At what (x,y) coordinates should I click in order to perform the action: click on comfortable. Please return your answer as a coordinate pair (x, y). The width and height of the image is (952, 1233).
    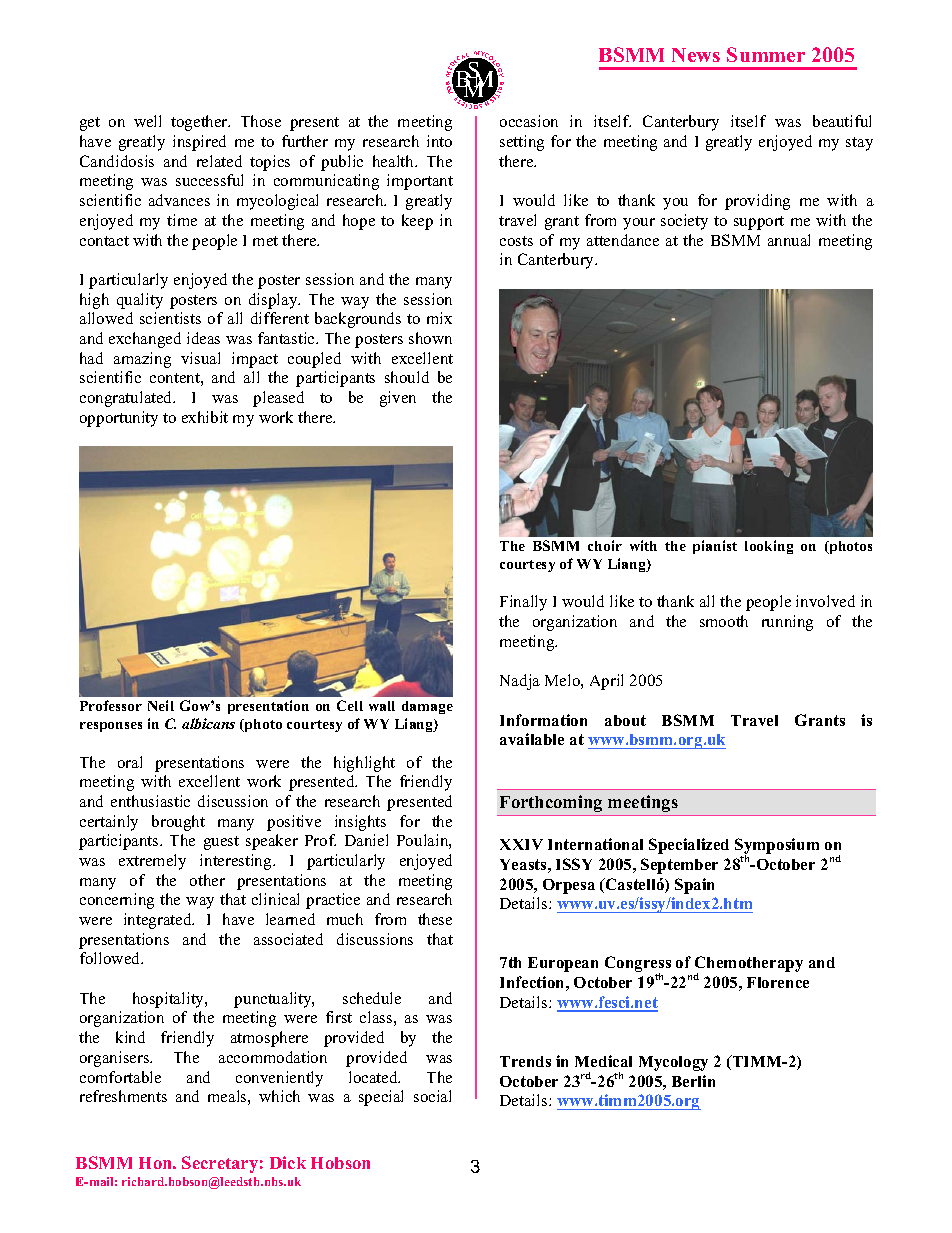
    Looking at the image, I should click on (120, 1077).
